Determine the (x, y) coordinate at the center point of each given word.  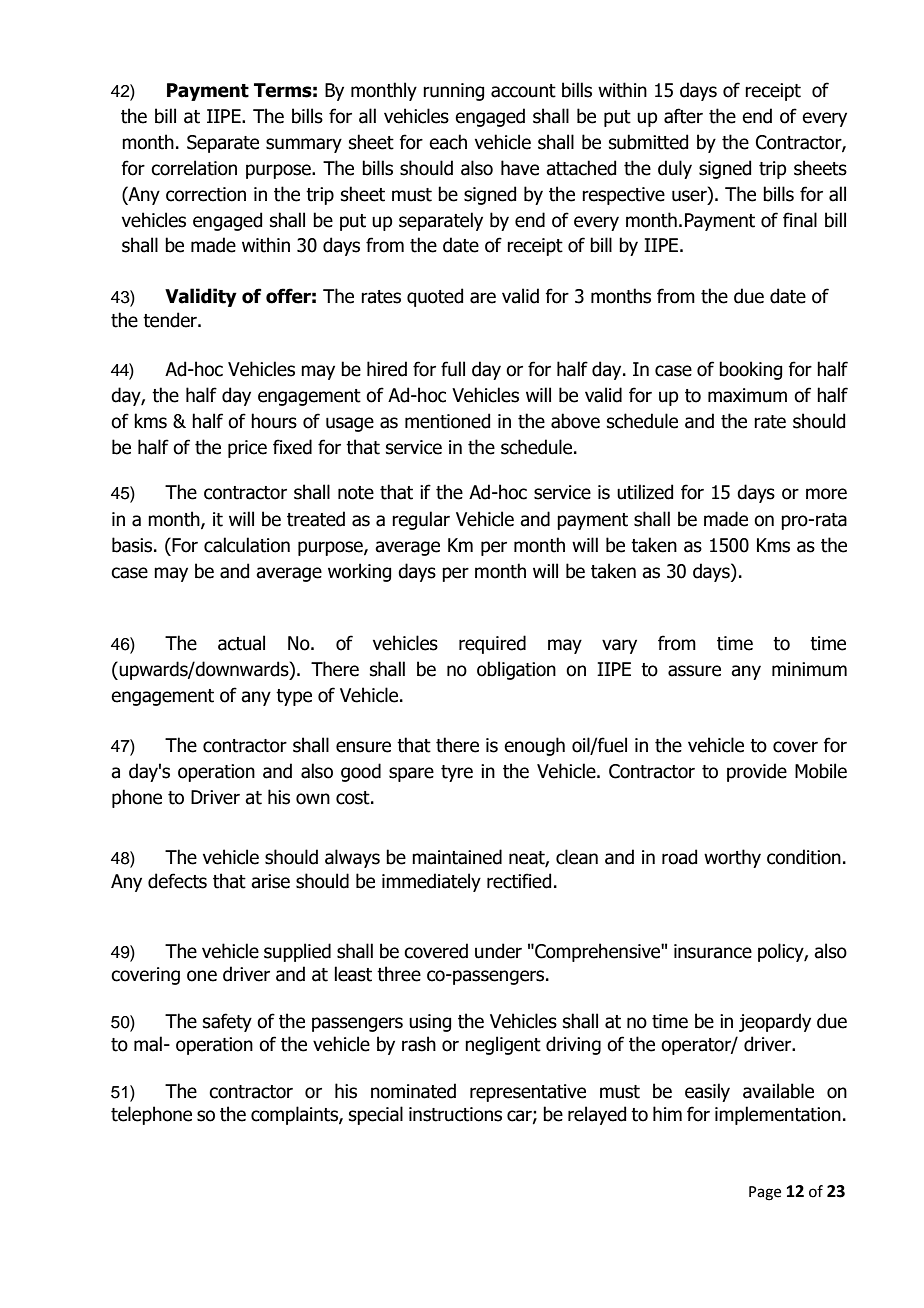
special (376, 1115)
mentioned (447, 421)
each (448, 142)
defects (177, 881)
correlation (194, 168)
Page (765, 1193)
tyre (457, 773)
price (247, 449)
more (826, 494)
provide (757, 772)
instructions (455, 1114)
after (683, 116)
